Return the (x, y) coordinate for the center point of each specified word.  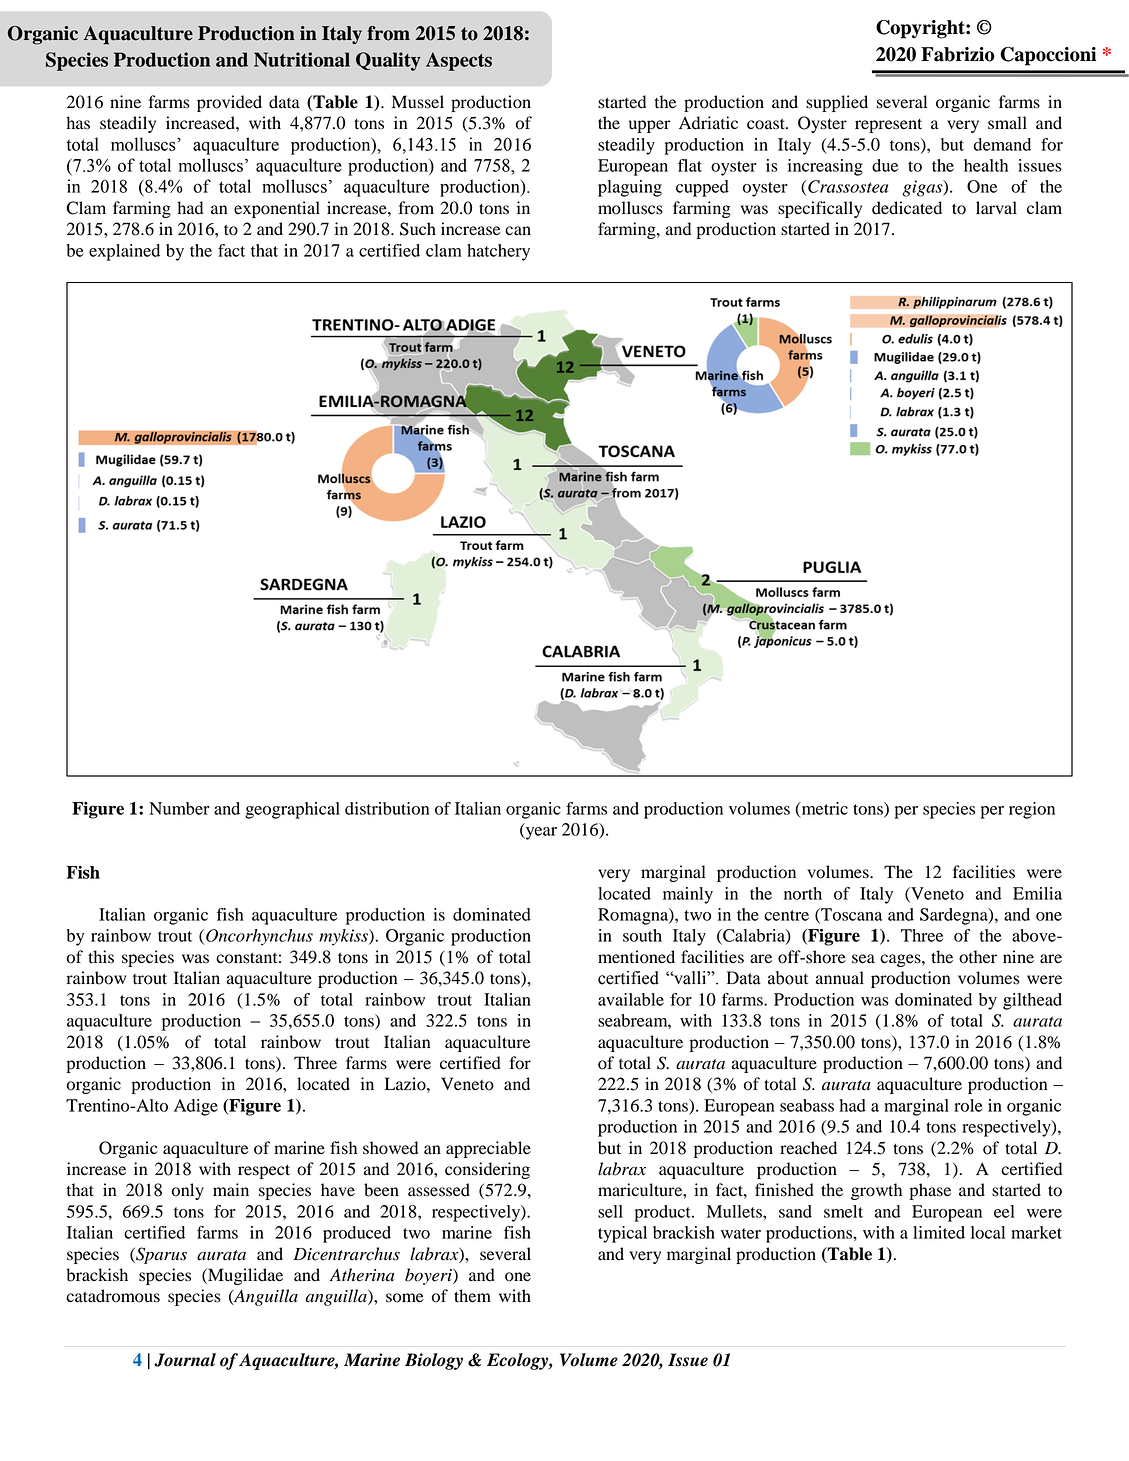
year (540, 833)
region (1032, 810)
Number (179, 808)
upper (649, 126)
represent (888, 126)
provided (229, 103)
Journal (185, 1360)
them (472, 1296)
